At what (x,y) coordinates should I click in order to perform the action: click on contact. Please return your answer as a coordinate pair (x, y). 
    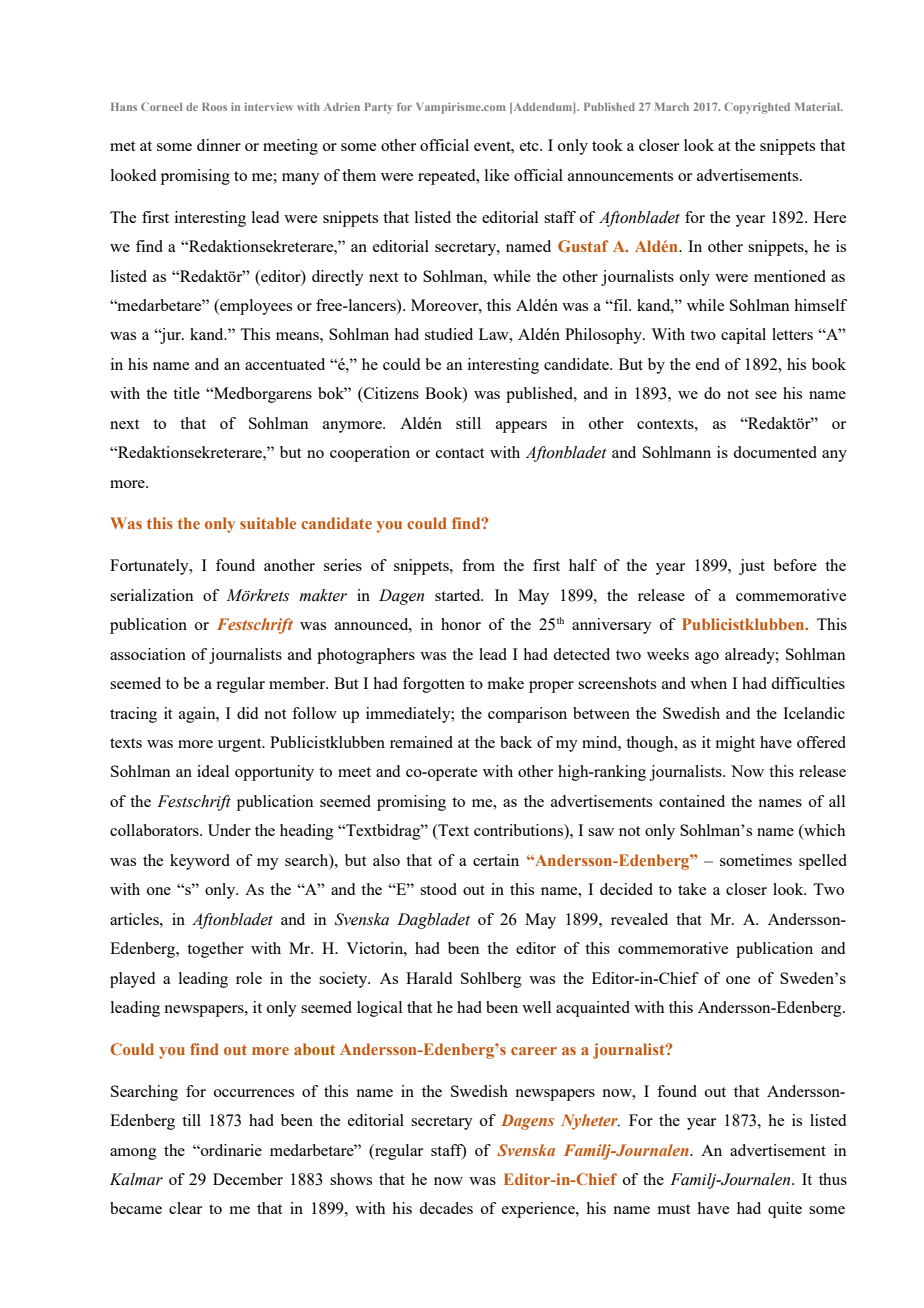
    Looking at the image, I should click on (460, 453).
